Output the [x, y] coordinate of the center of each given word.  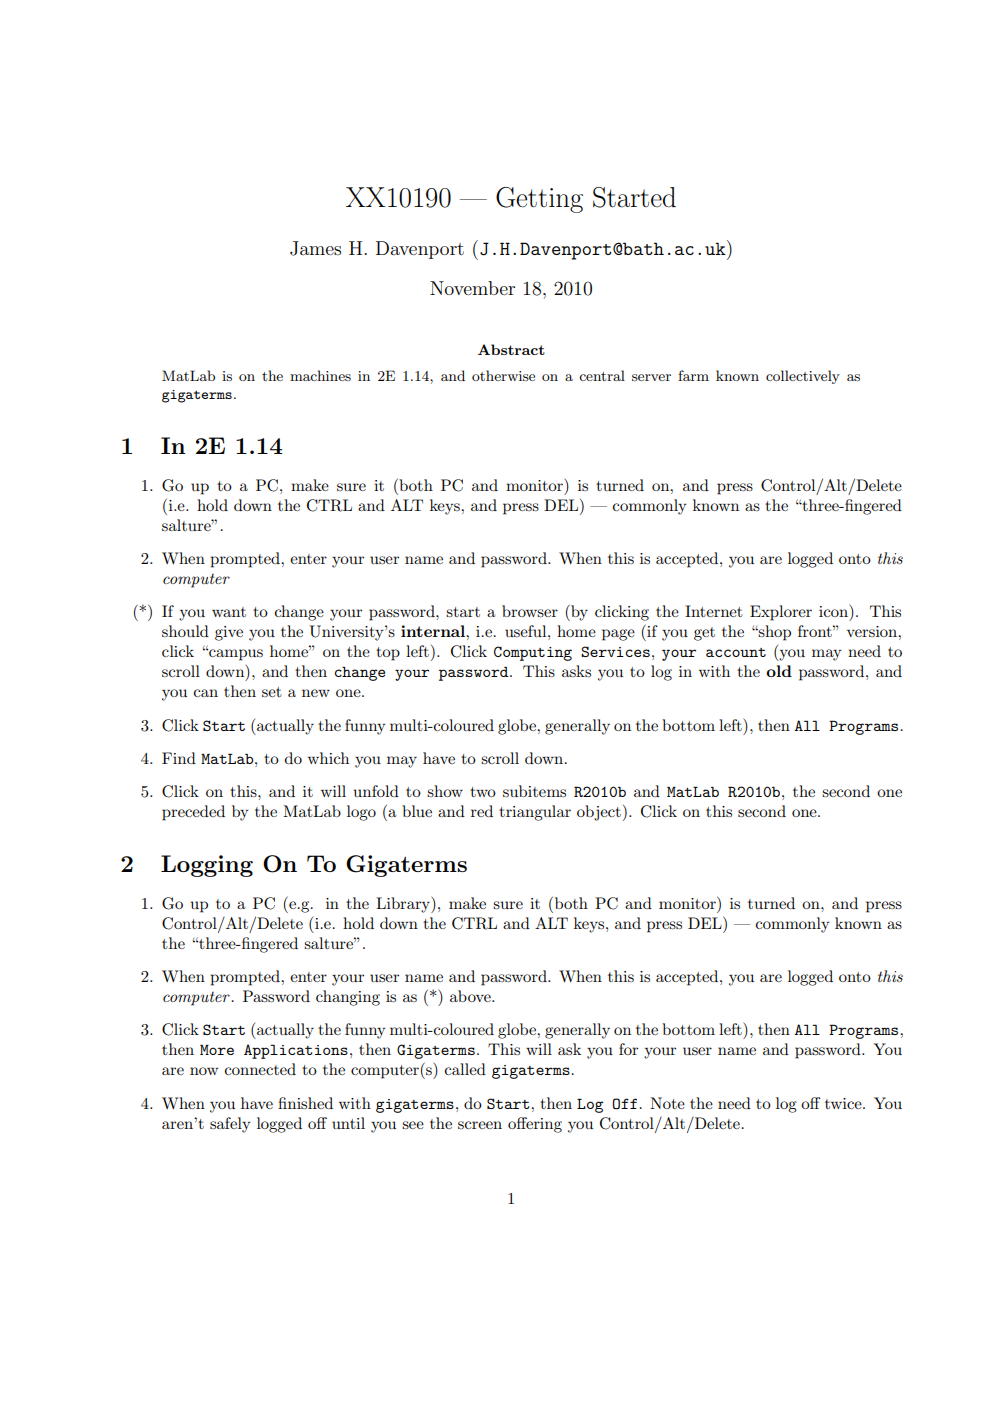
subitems [534, 791]
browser [530, 611]
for [628, 1049]
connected [260, 1069]
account [736, 652]
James [315, 248]
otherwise [503, 375]
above [471, 996]
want [229, 612]
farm [693, 375]
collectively [803, 377]
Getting [539, 200]
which [328, 758]
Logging [207, 866]
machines [320, 375]
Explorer [781, 613]
